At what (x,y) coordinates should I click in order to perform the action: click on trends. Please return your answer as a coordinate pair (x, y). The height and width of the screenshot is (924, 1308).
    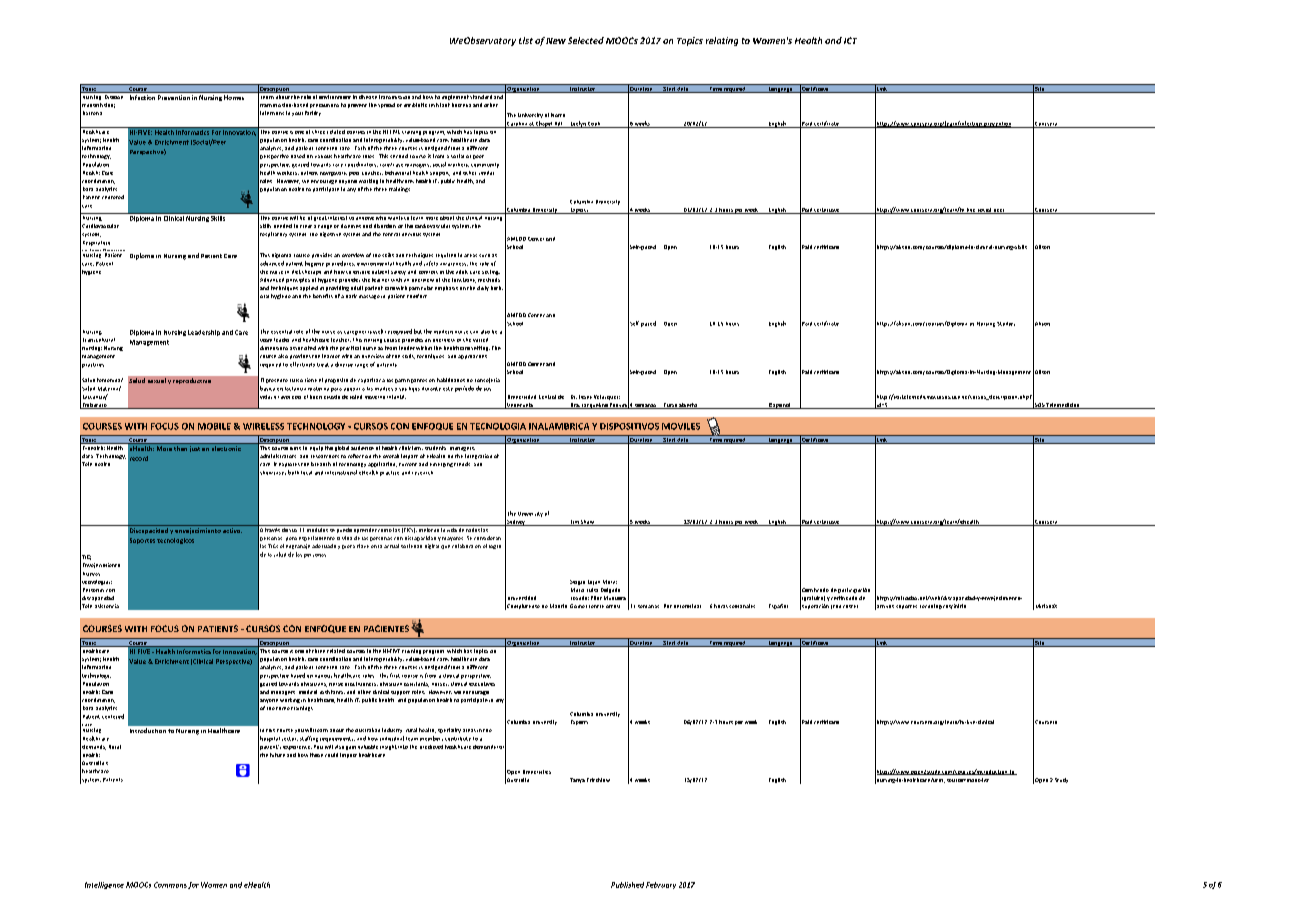
    Looking at the image, I should click on (462, 464).
